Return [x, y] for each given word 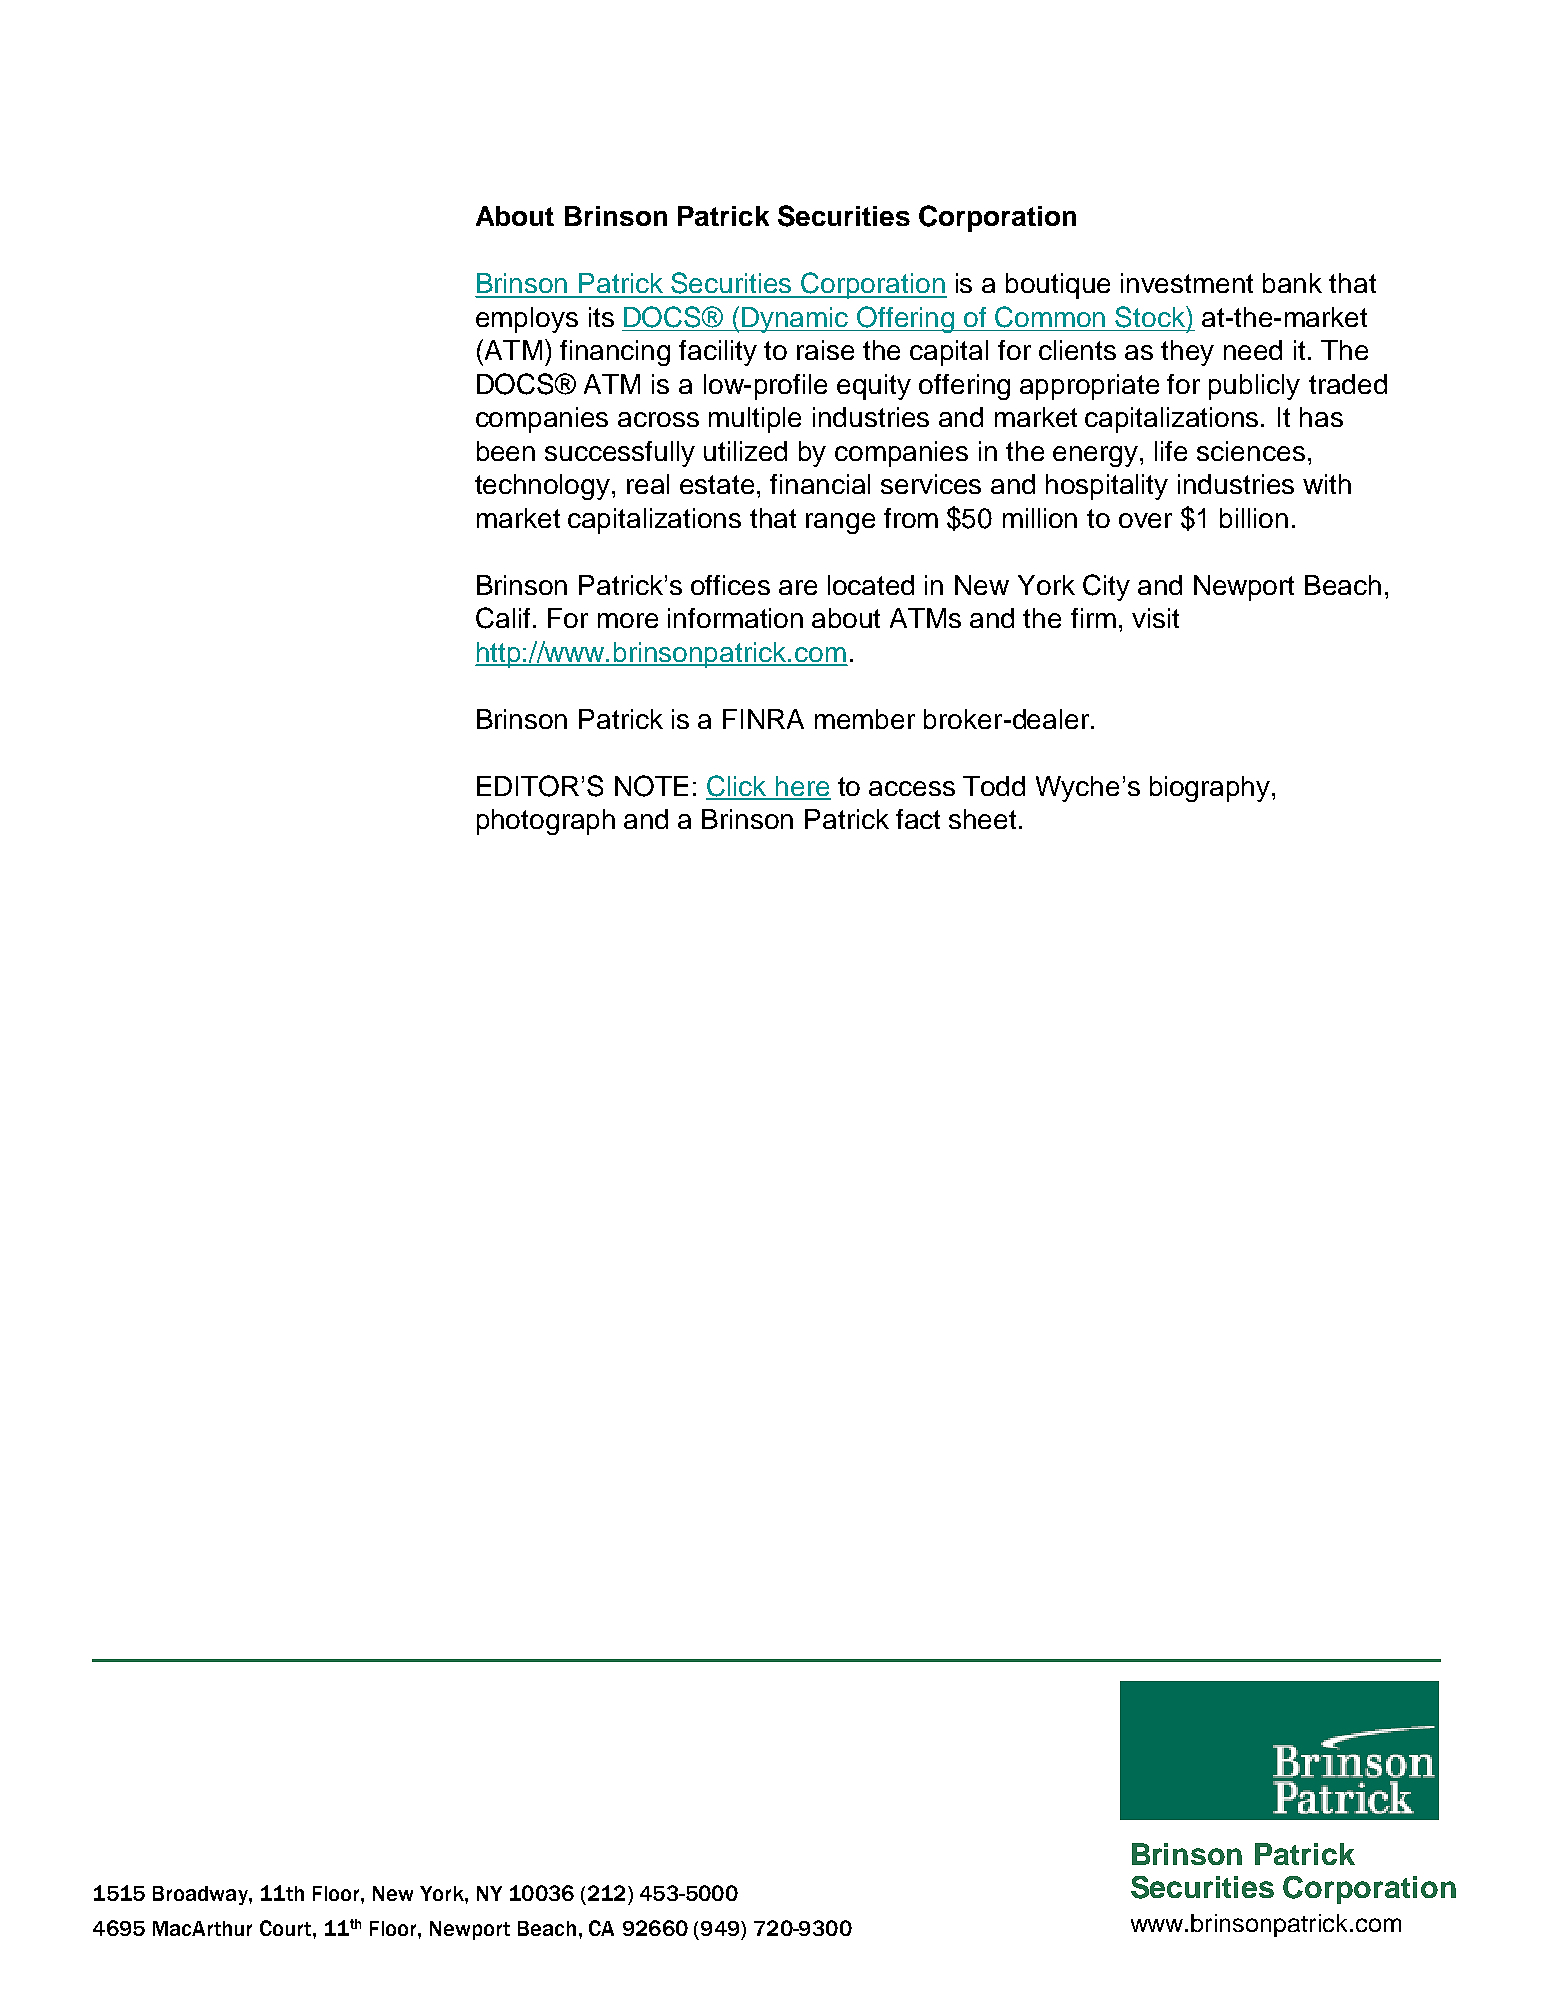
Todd [994, 786]
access [912, 788]
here [802, 787]
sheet [982, 819]
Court [285, 1928]
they [1187, 353]
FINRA [763, 719]
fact [918, 819]
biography [1211, 789]
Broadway [201, 1895]
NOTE [651, 786]
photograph [546, 822]
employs [527, 320]
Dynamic [796, 320]
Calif [503, 618]
